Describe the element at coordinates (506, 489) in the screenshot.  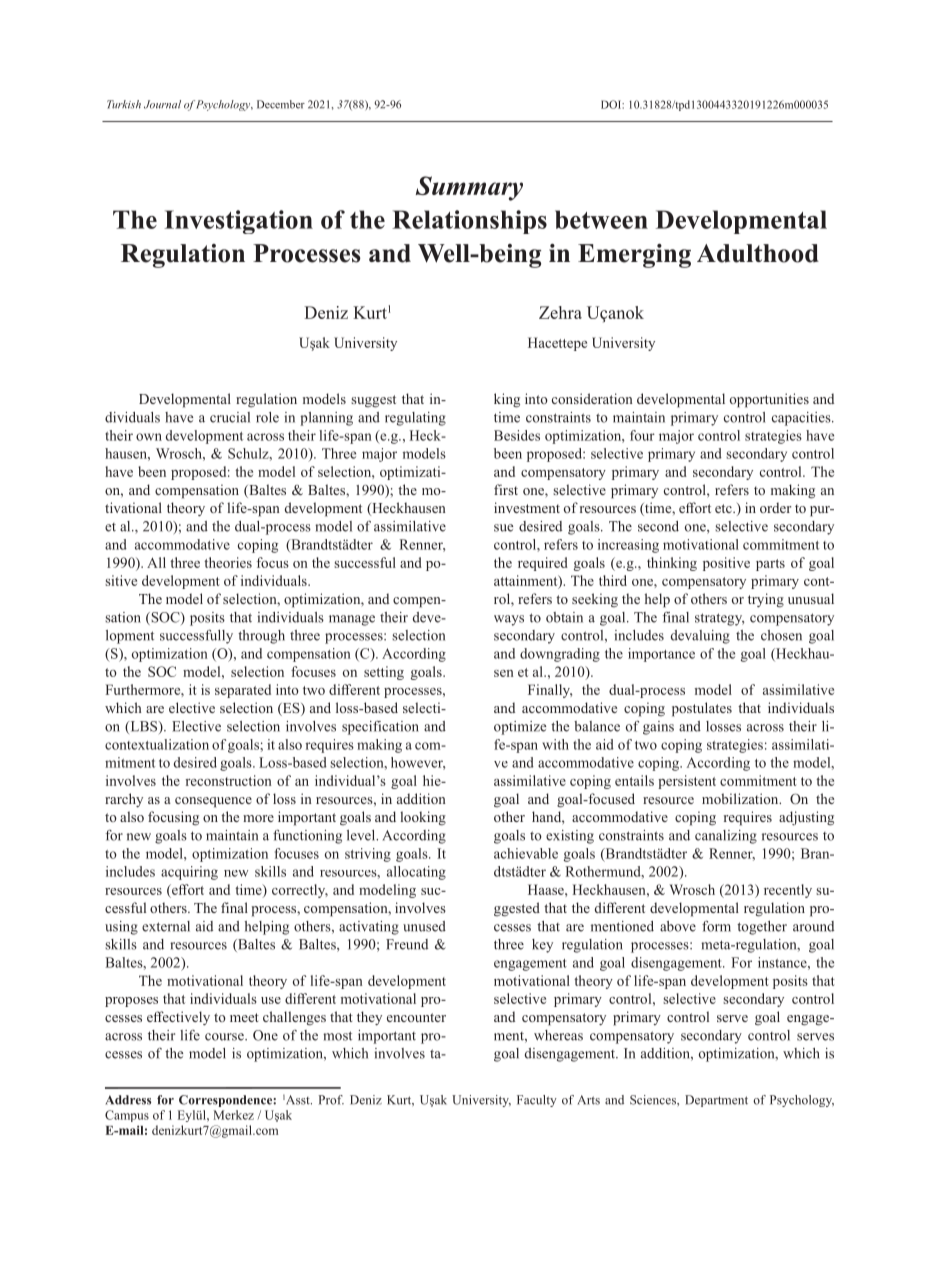
I see `first` at that location.
